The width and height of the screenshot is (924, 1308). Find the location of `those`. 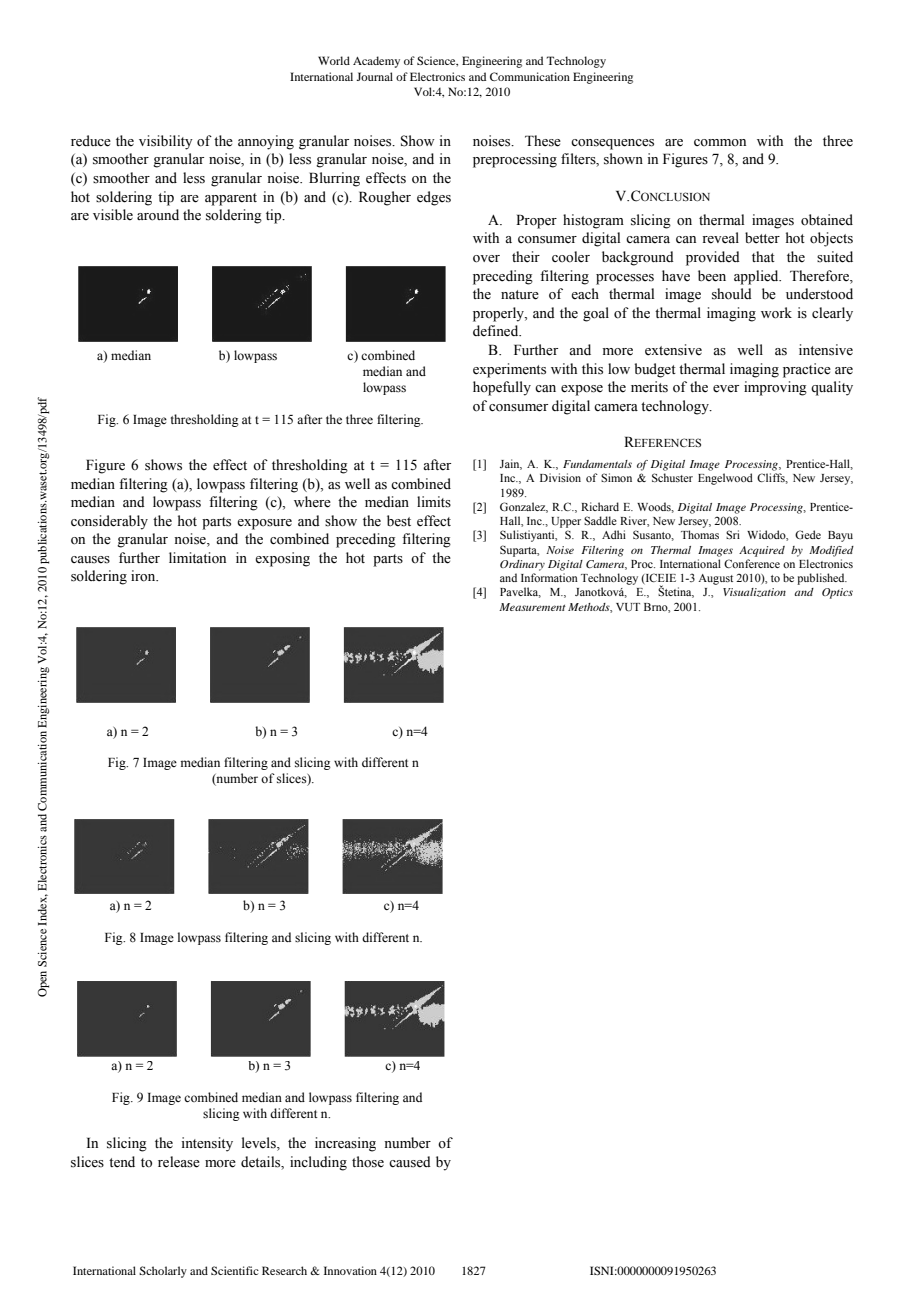

those is located at coordinates (368, 1162).
